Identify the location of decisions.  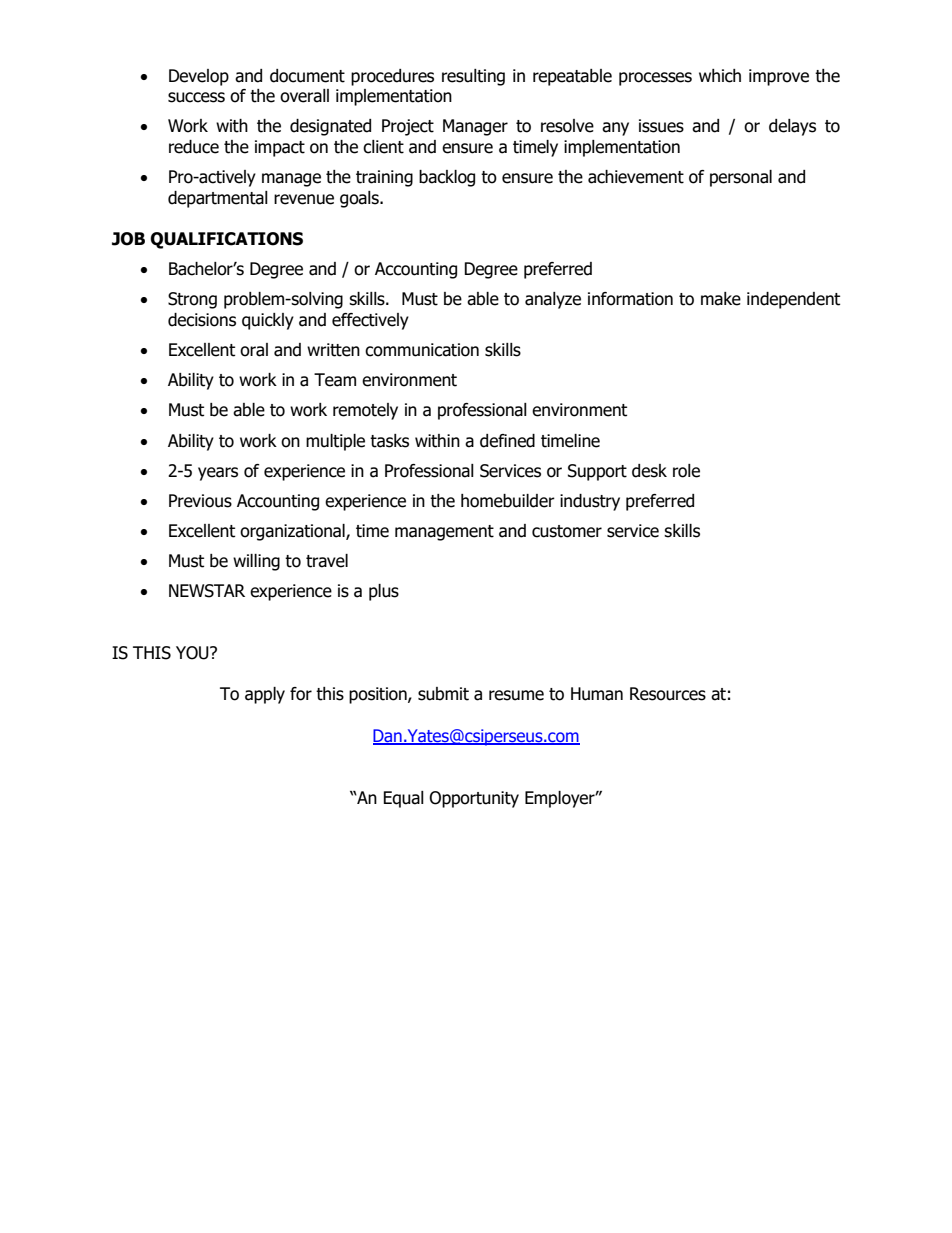
(202, 320).
